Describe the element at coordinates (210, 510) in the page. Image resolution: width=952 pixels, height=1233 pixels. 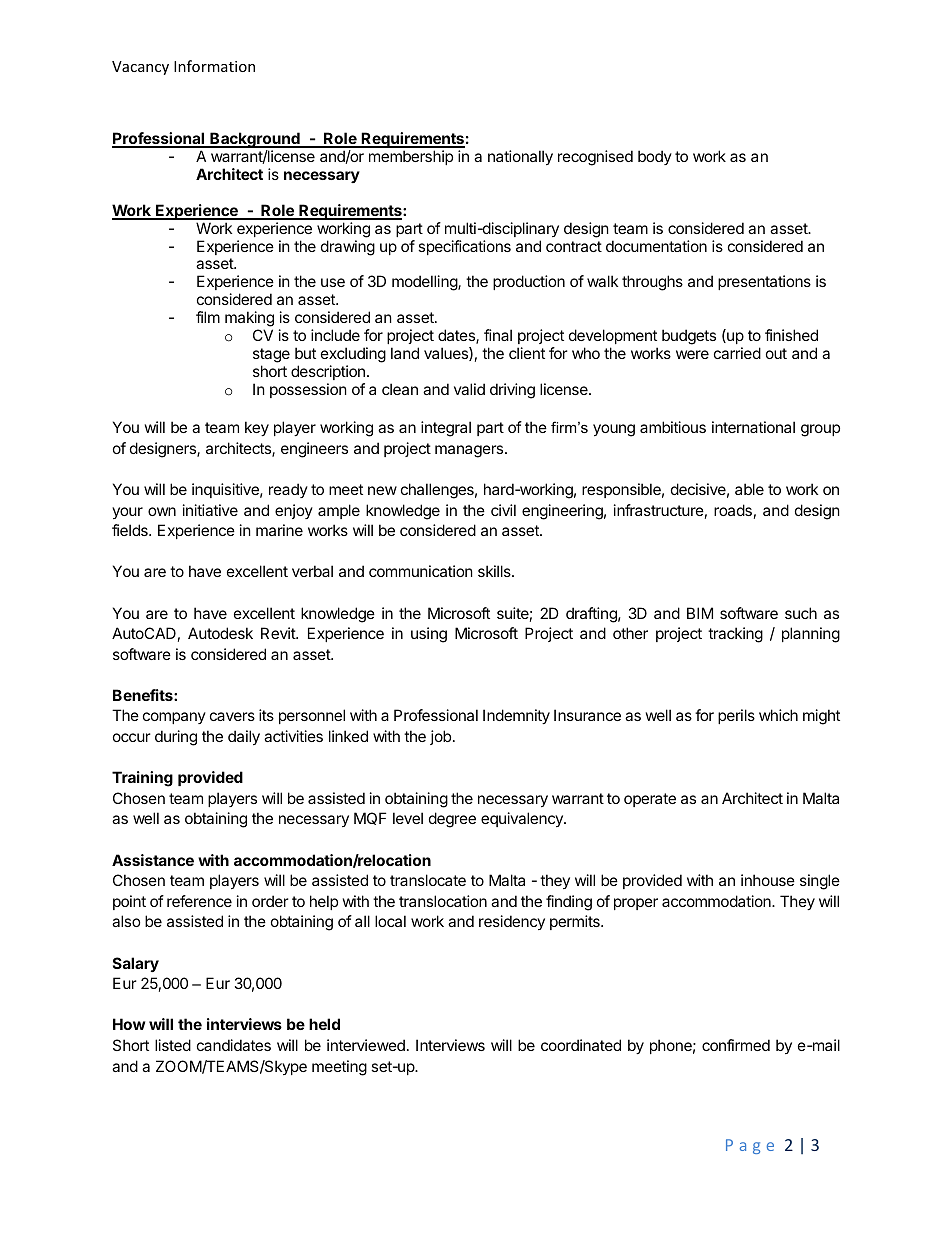
I see `initiative` at that location.
